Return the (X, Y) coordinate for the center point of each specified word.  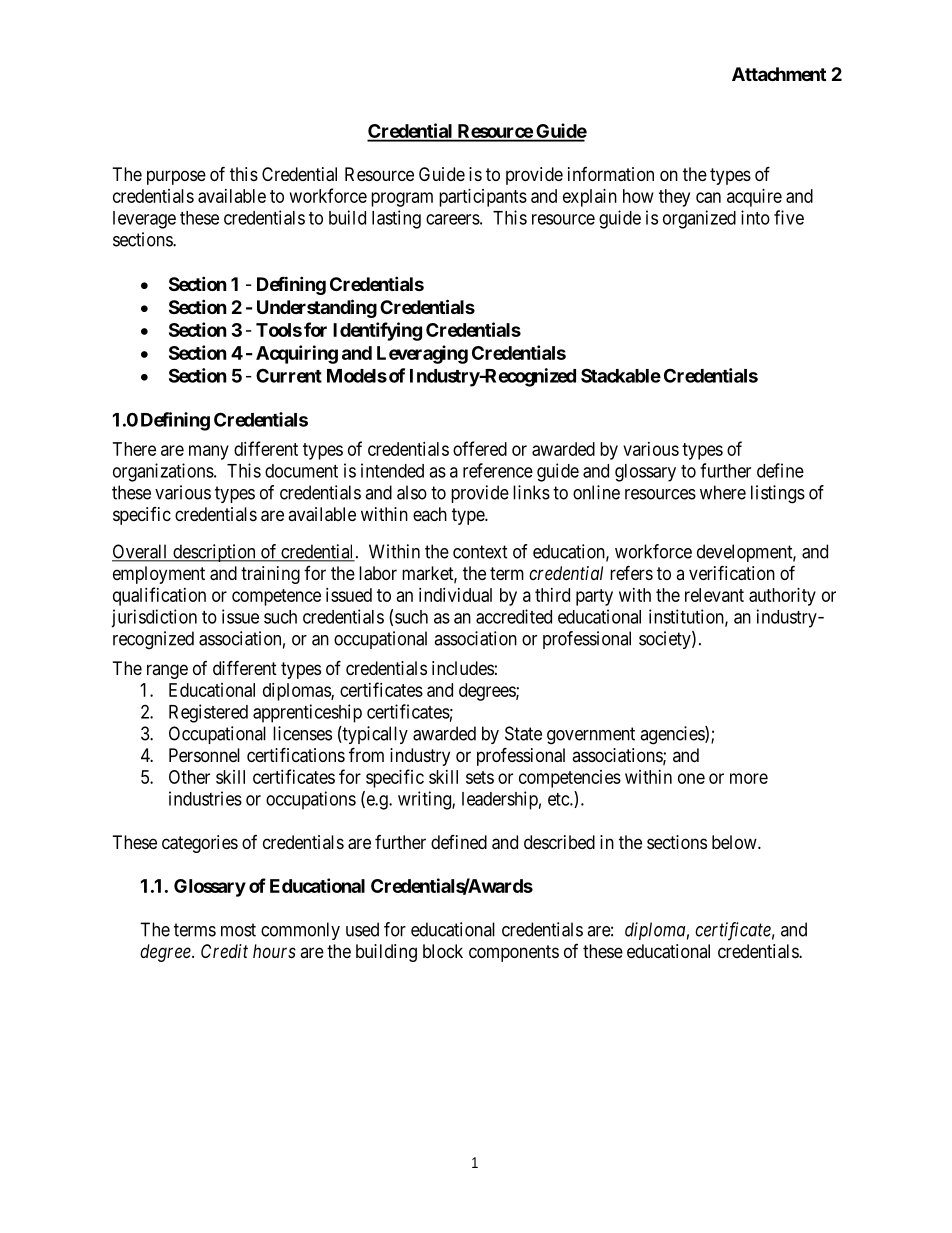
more (749, 778)
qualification (159, 596)
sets (480, 777)
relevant (714, 595)
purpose (176, 177)
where (723, 492)
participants (483, 198)
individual (455, 595)
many (209, 452)
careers (453, 219)
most (238, 930)
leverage (144, 220)
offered (480, 448)
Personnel (204, 755)
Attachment (779, 74)
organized (699, 219)
